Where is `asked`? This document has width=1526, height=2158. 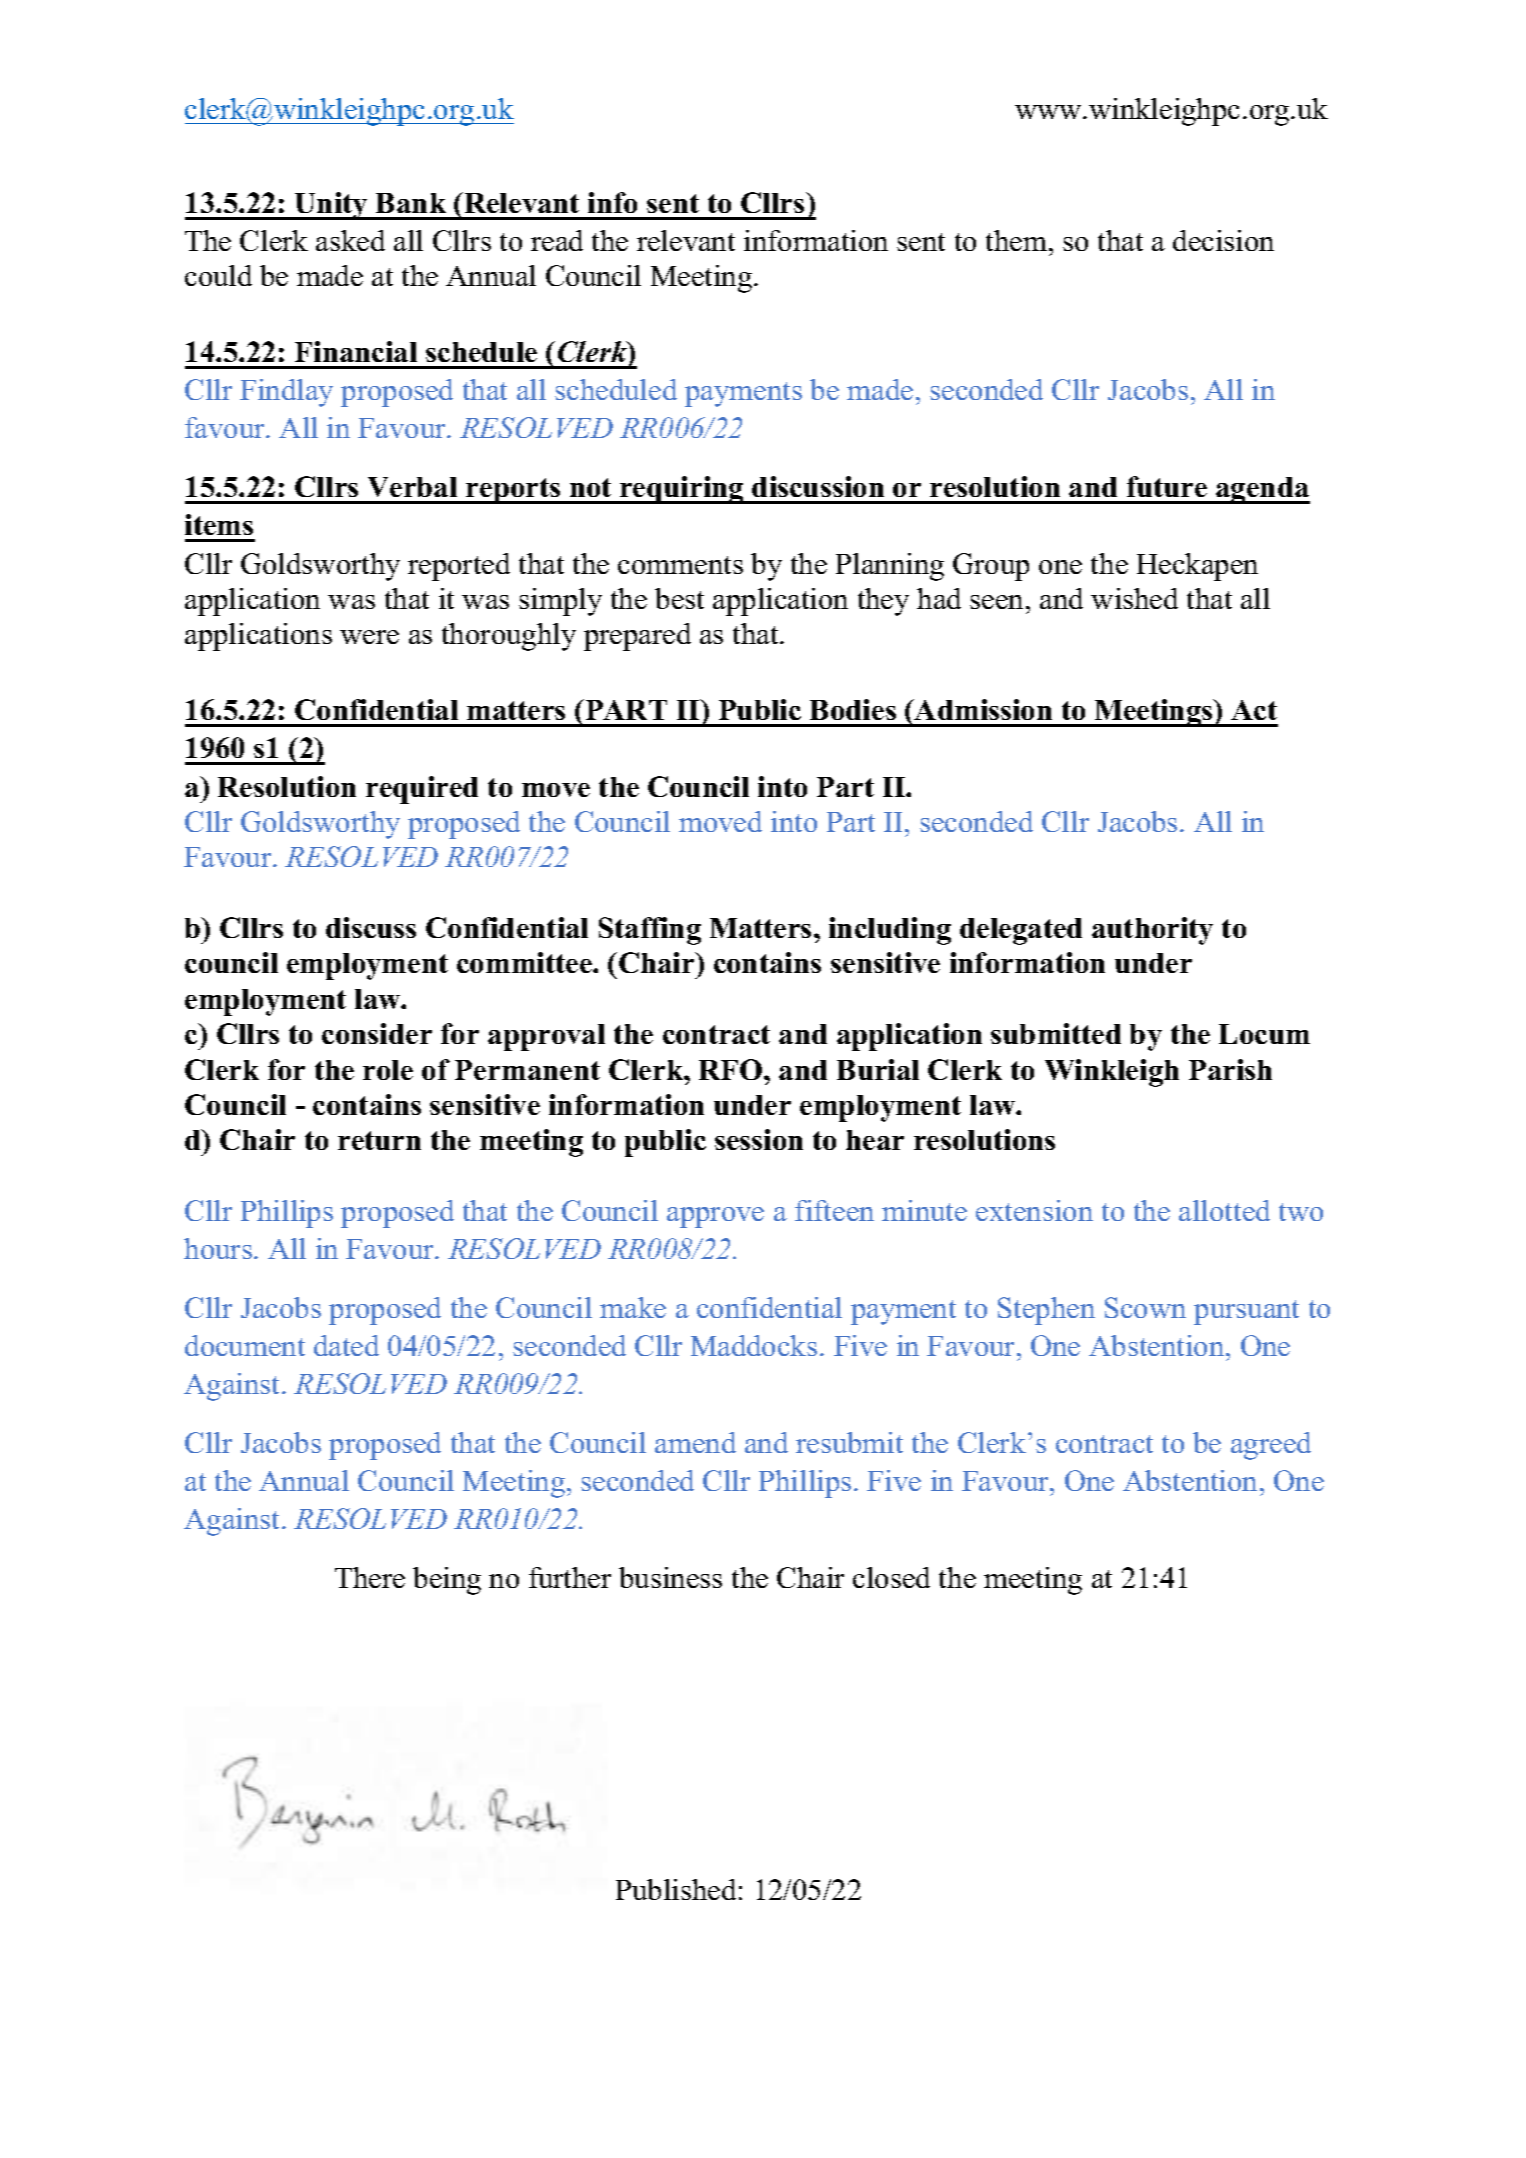 asked is located at coordinates (350, 240).
